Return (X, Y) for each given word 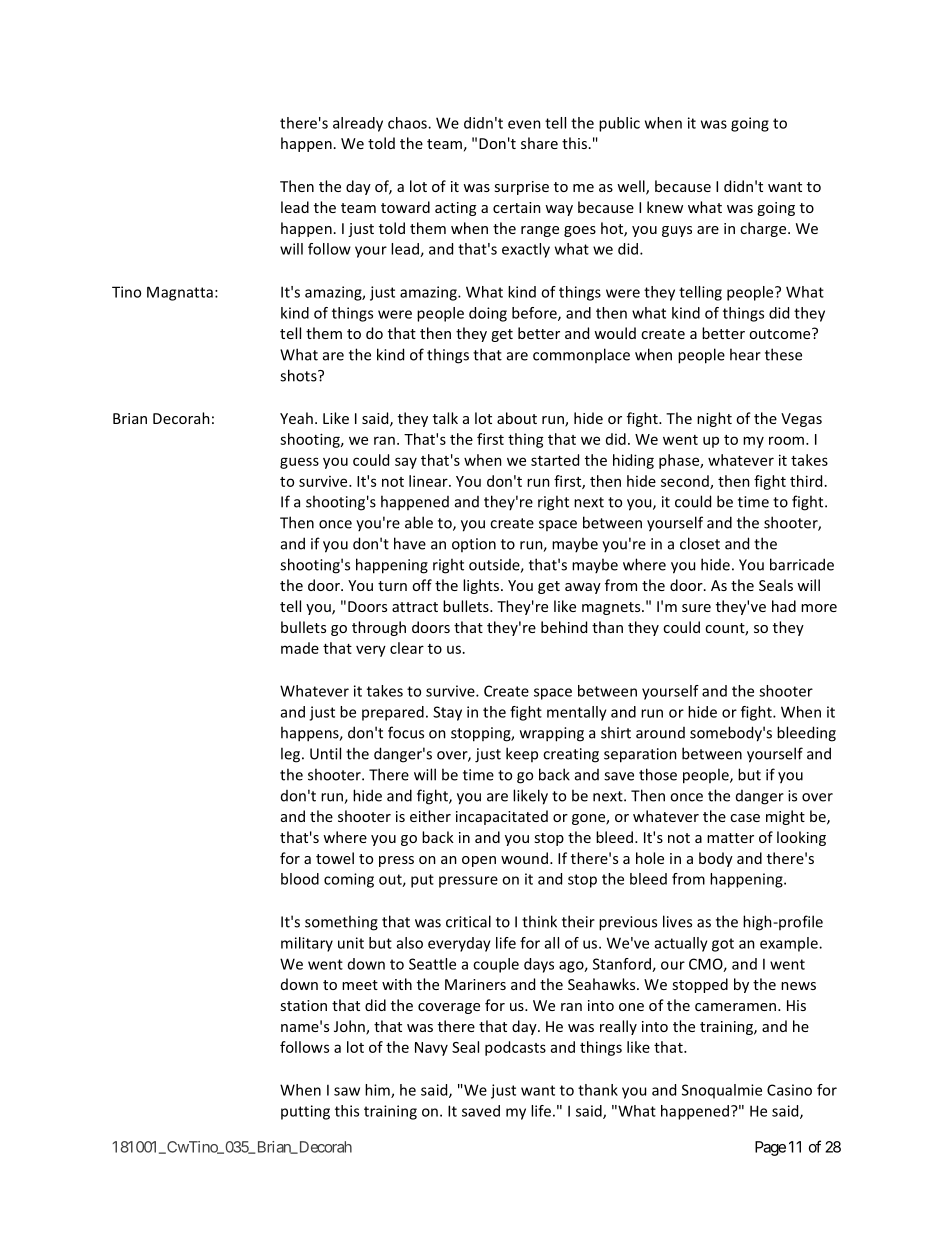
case (745, 818)
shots (299, 375)
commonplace (581, 355)
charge (764, 229)
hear (745, 354)
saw (347, 1091)
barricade (802, 564)
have (410, 543)
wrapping (552, 734)
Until (325, 753)
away (583, 588)
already (358, 124)
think (539, 921)
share (539, 143)
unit (351, 943)
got (723, 945)
